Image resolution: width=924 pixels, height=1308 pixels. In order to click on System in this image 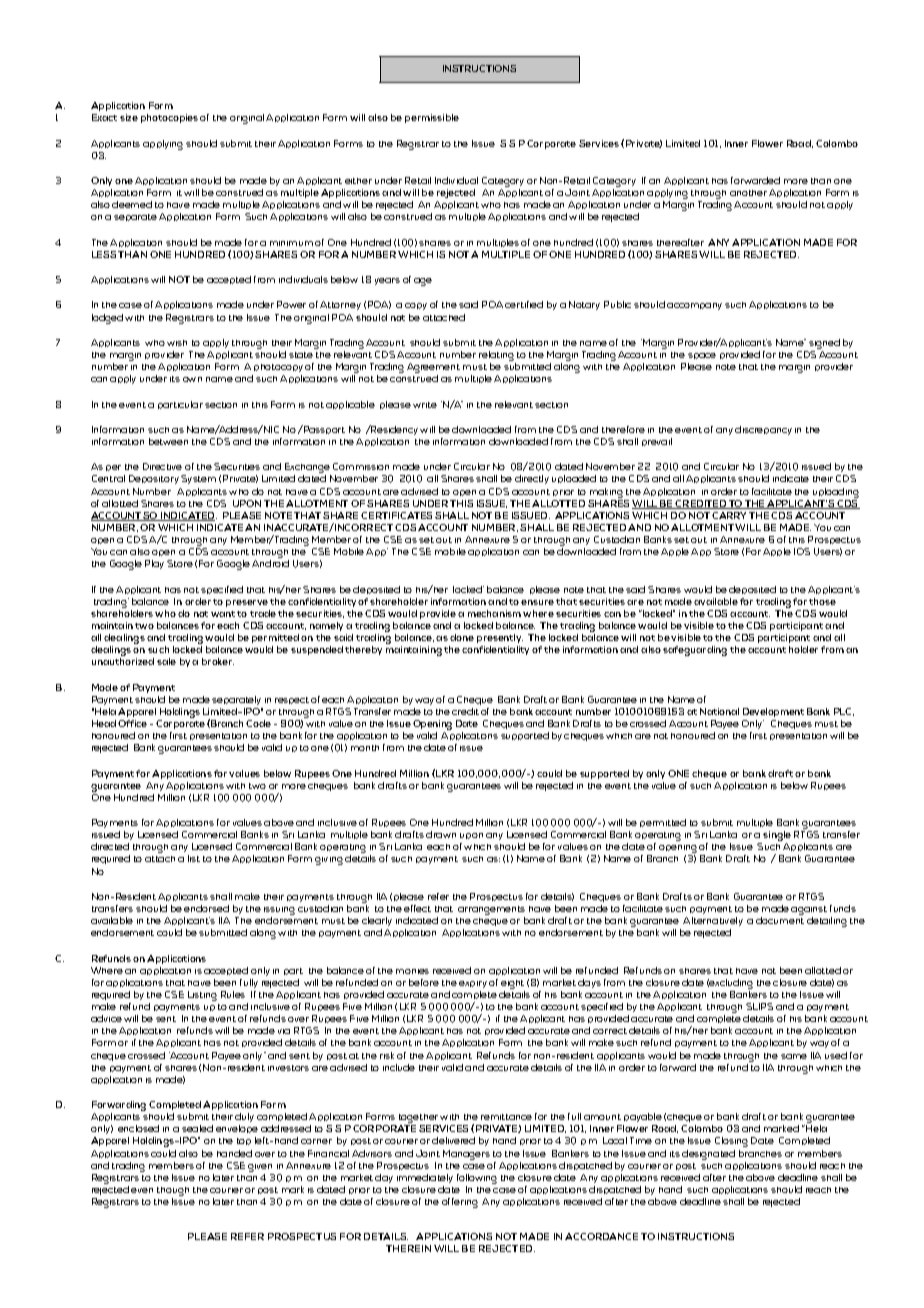, I will do `click(198, 479)`.
